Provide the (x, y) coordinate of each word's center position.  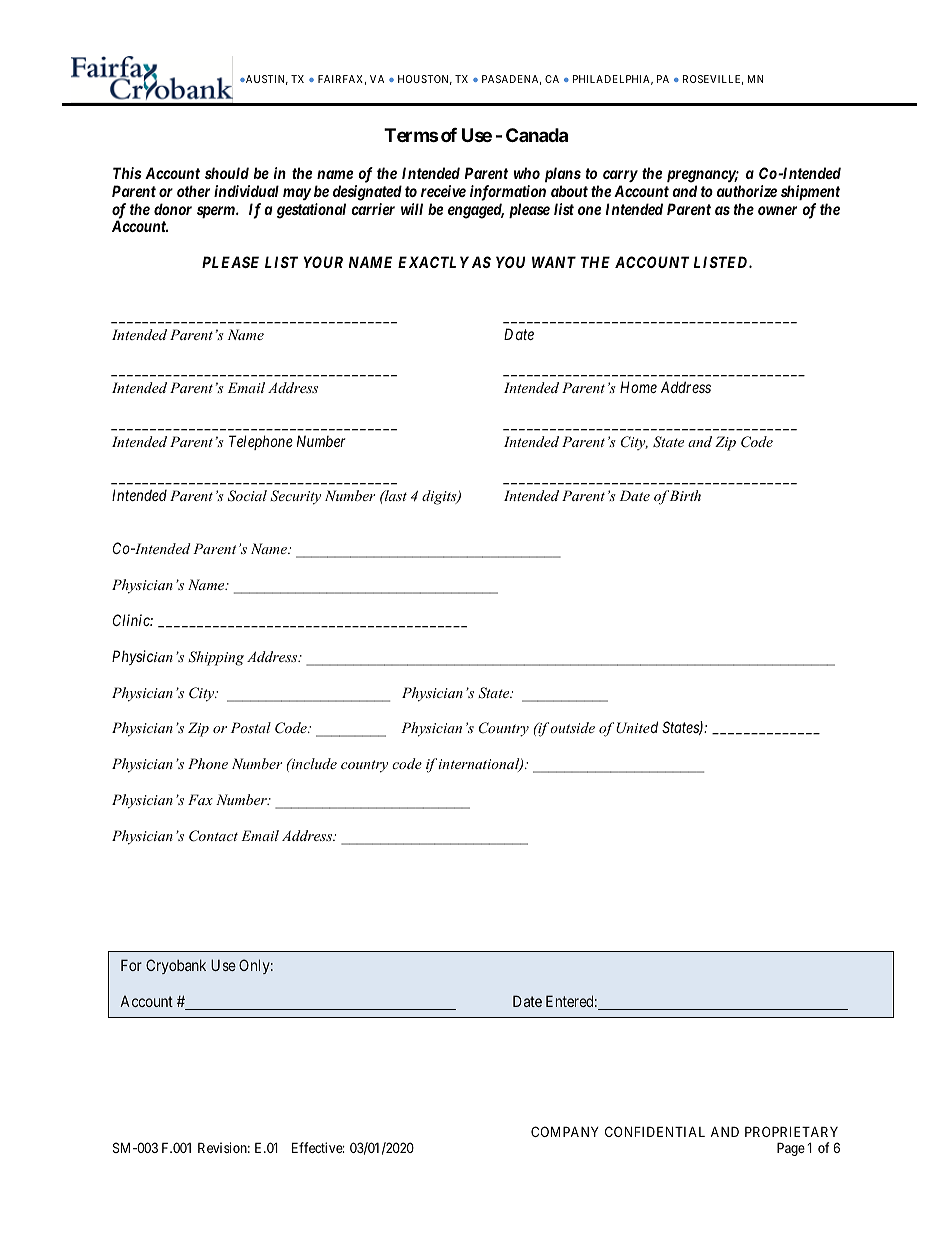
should (227, 173)
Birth (685, 495)
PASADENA (511, 80)
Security (295, 497)
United (637, 727)
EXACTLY (433, 262)
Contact (213, 836)
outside (571, 727)
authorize (747, 191)
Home (638, 387)
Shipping (216, 658)
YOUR (323, 262)
